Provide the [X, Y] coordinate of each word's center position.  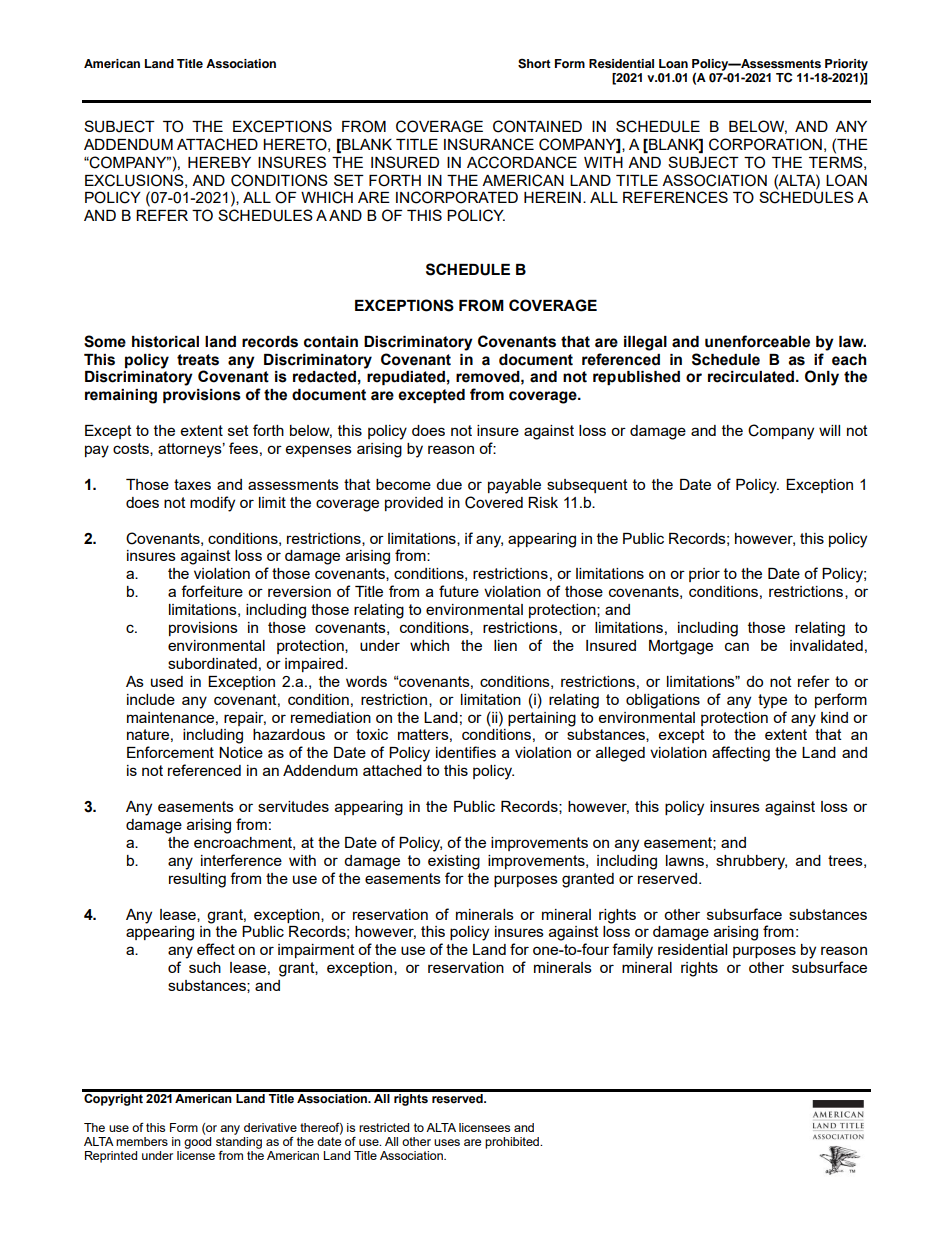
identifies [466, 752]
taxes [192, 484]
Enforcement [170, 752]
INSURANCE [489, 144]
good [197, 1141]
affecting [741, 754]
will [829, 430]
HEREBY [219, 162]
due [449, 484]
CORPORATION [765, 144]
